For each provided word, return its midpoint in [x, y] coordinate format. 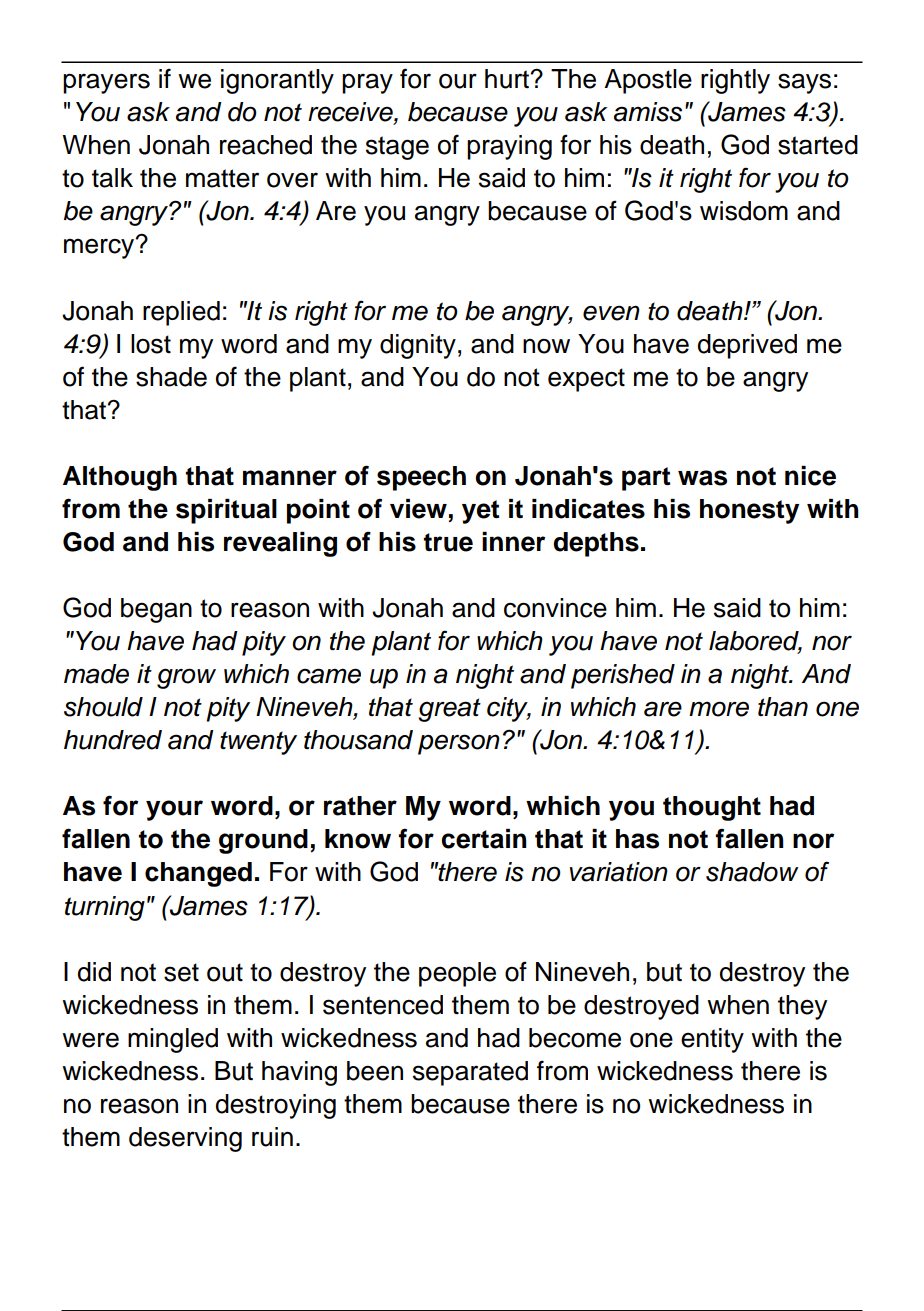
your [174, 810]
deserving [185, 1139]
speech [421, 478]
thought [712, 808]
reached [266, 145]
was [702, 478]
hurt [508, 79]
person [459, 744]
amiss [648, 112]
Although [120, 478]
